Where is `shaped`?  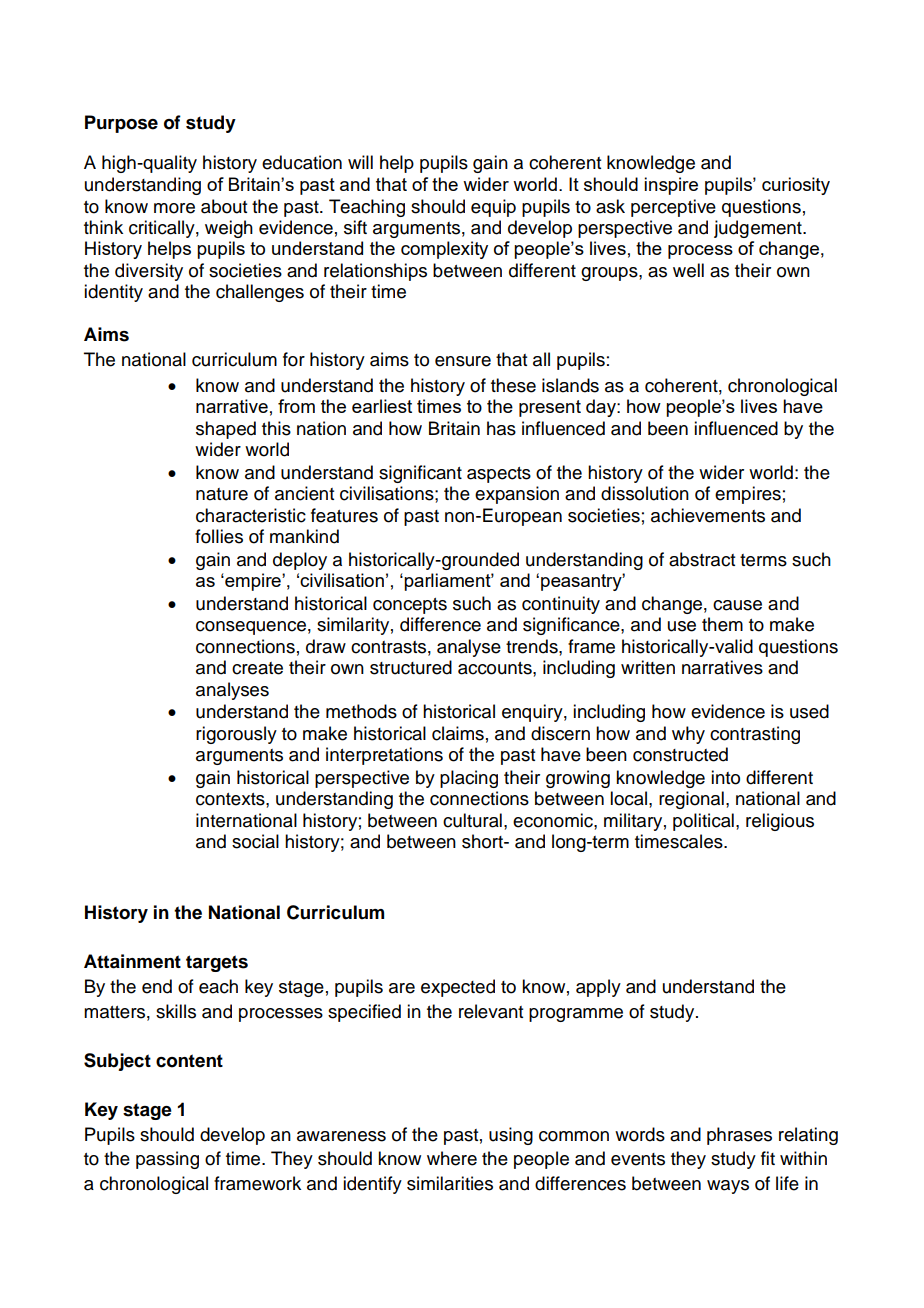 shaped is located at coordinates (226, 430).
